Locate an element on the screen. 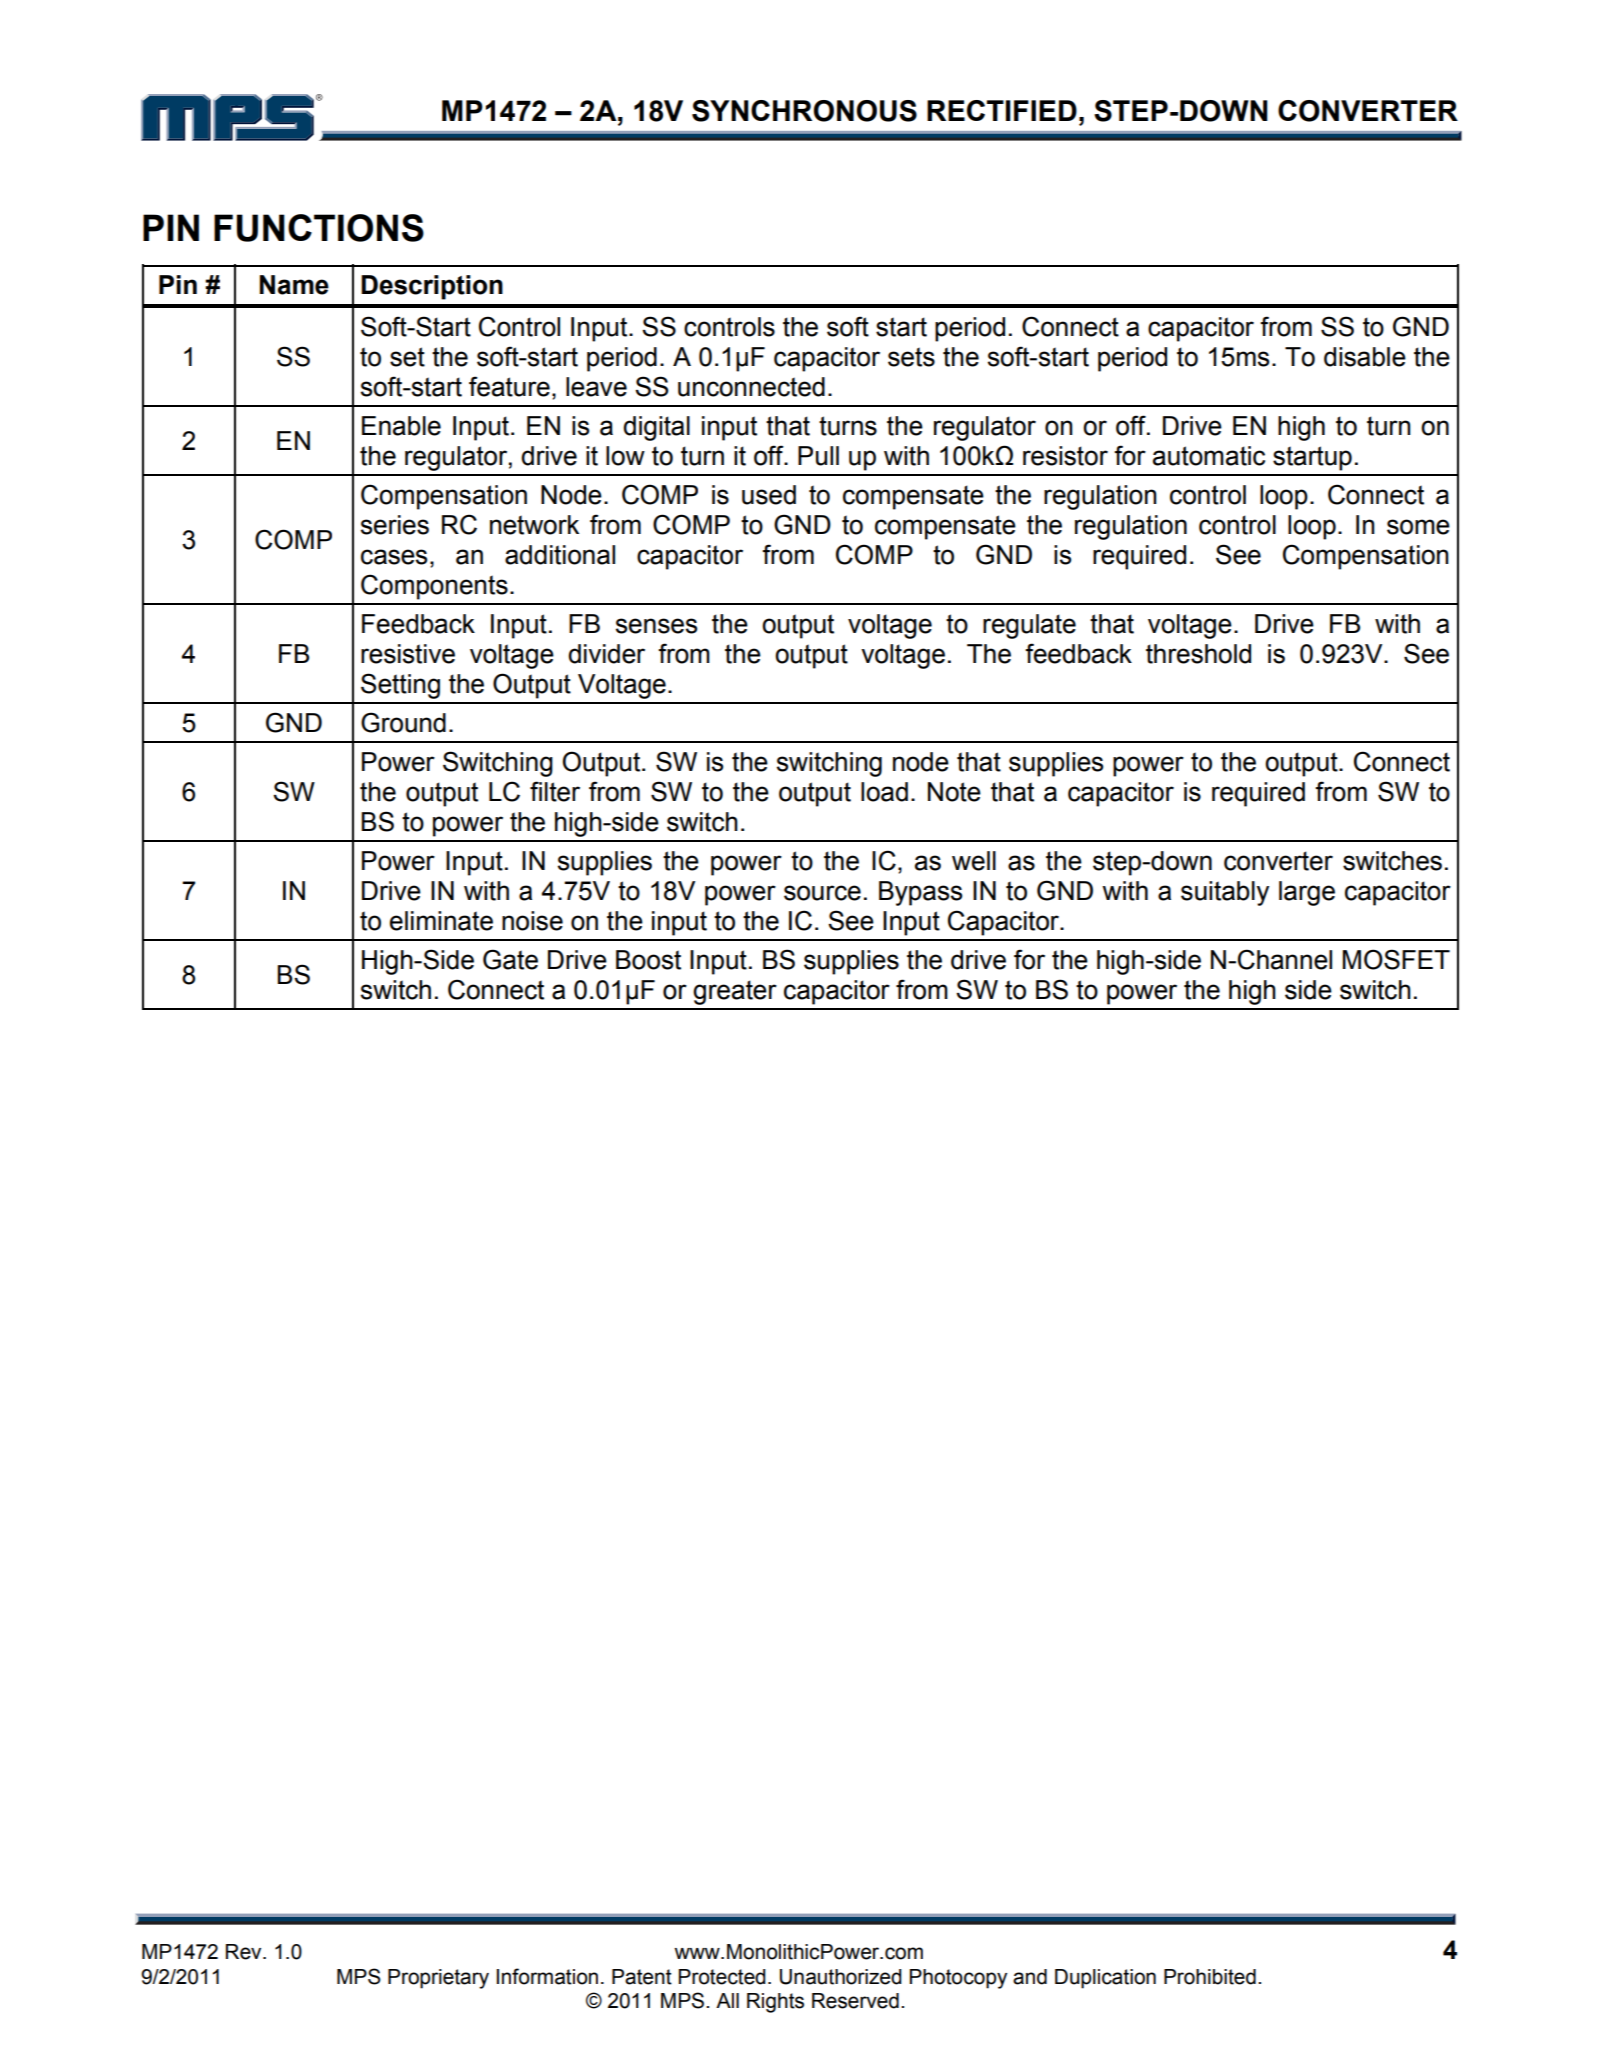 The width and height of the screenshot is (1599, 2069). Gate is located at coordinates (510, 959).
